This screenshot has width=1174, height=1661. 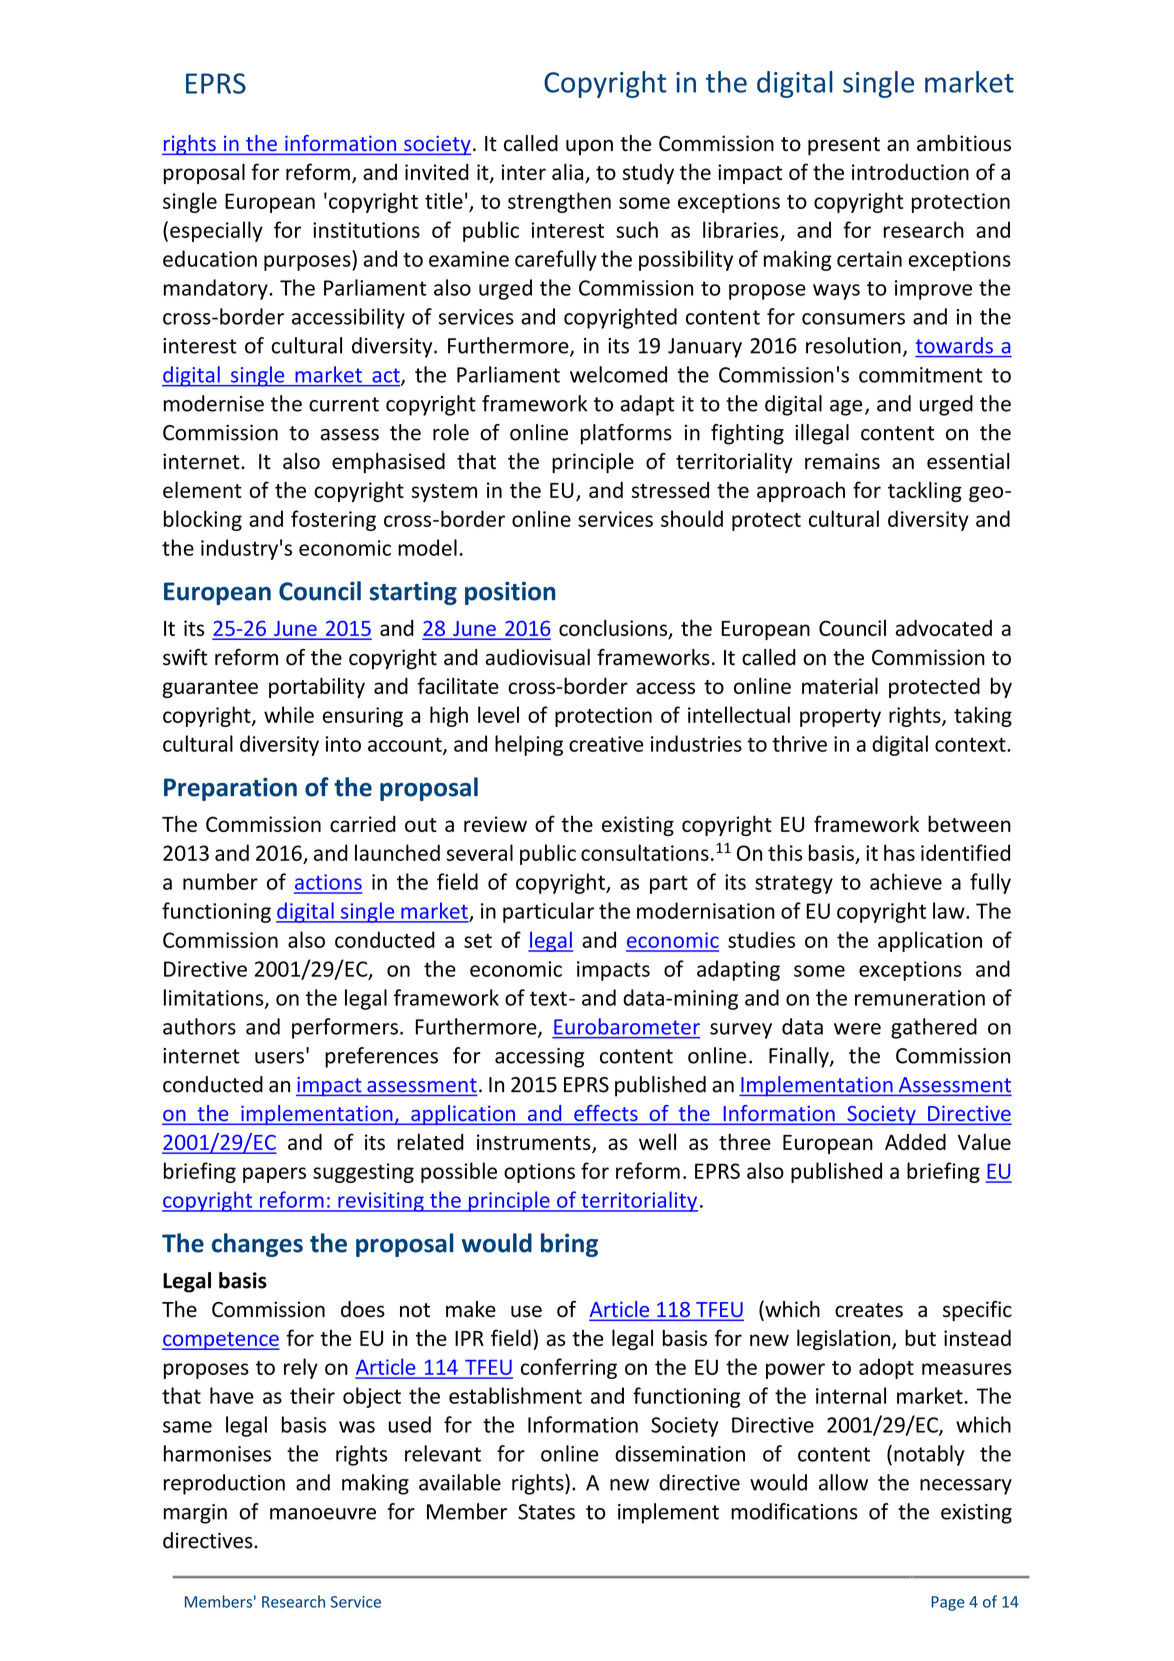 What do you see at coordinates (948, 1603) in the screenshot?
I see `Page` at bounding box center [948, 1603].
